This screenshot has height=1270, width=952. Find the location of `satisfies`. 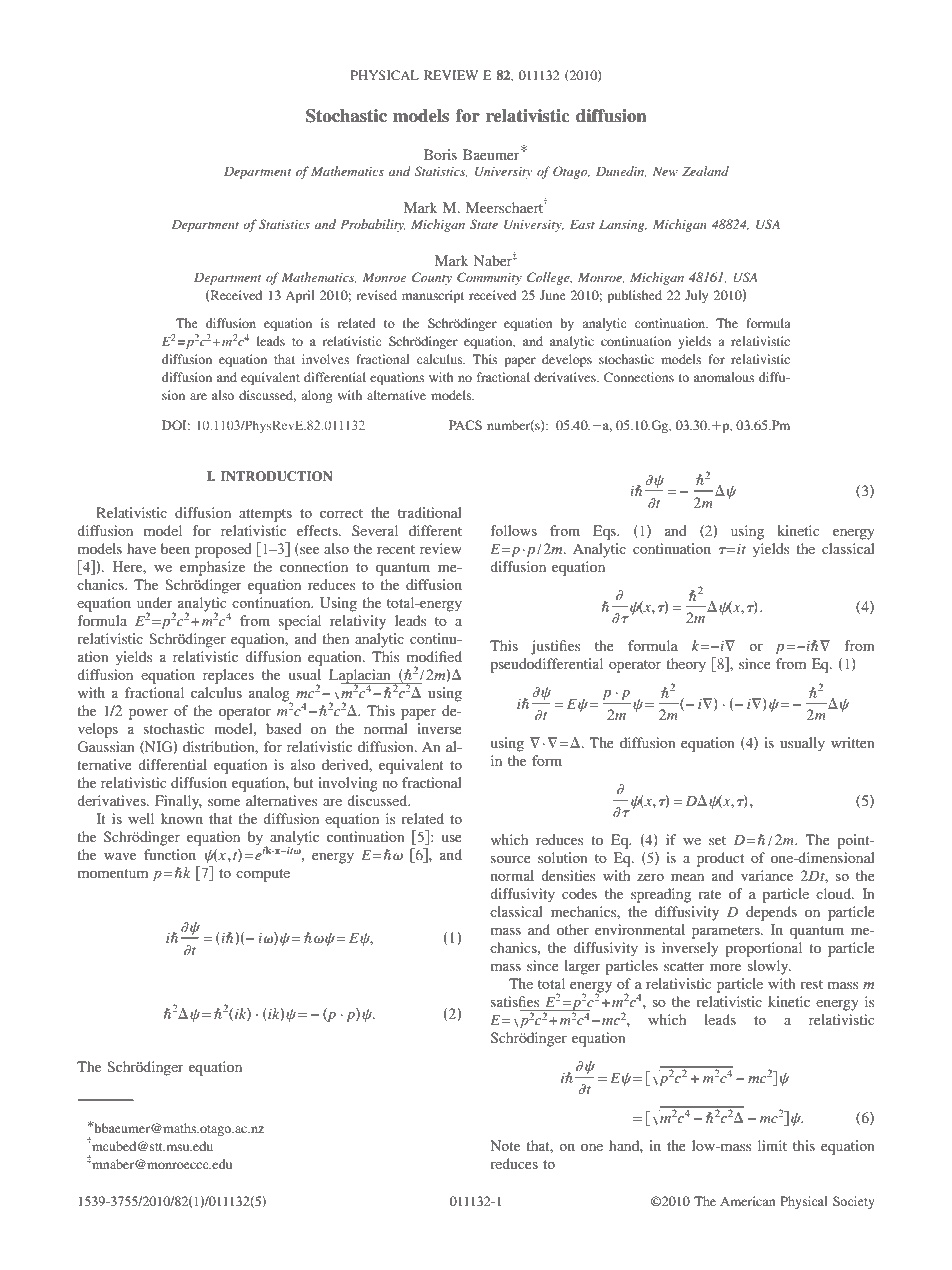

satisfies is located at coordinates (515, 1001).
